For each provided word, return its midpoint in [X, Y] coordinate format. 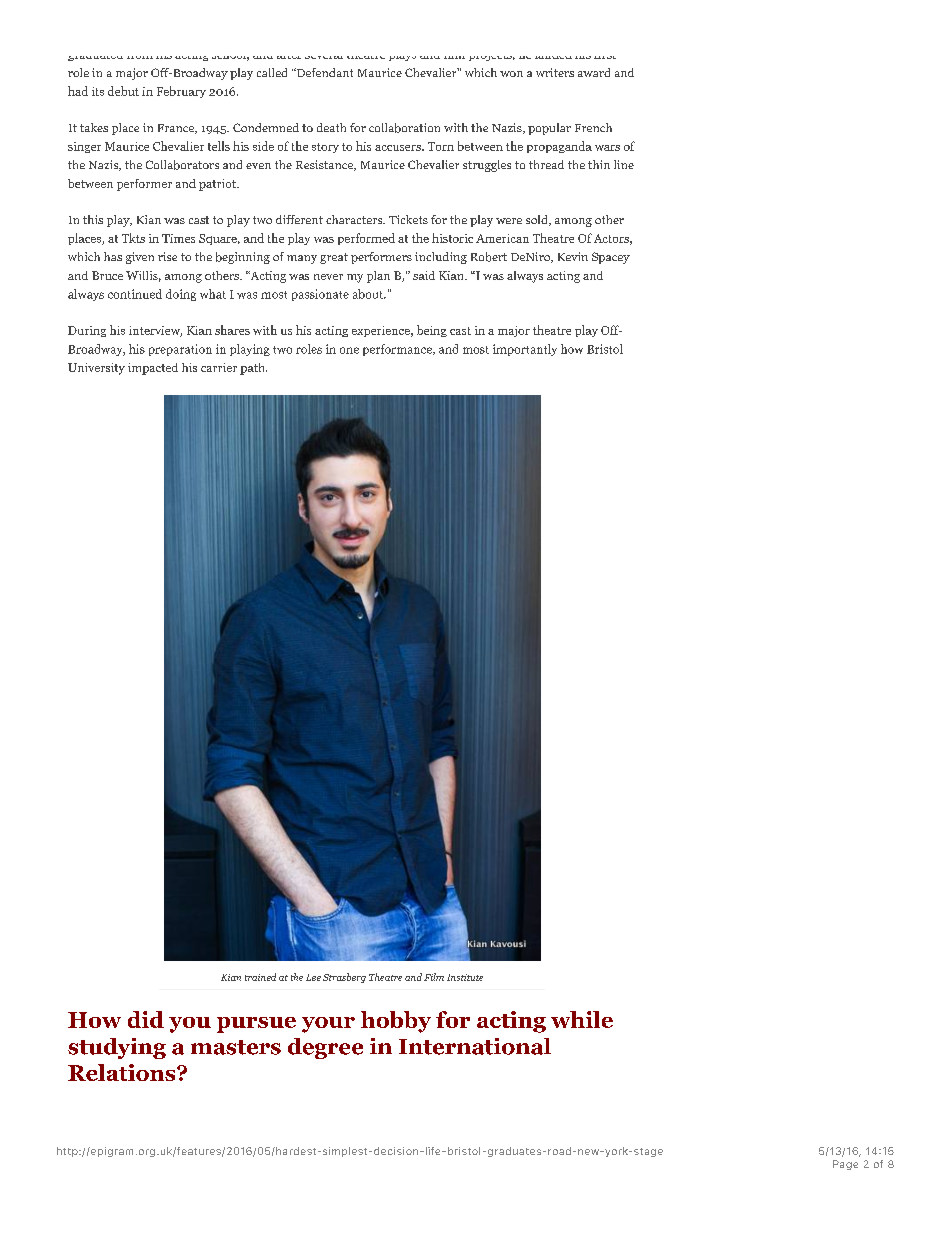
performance [398, 350]
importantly [525, 350]
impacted [153, 369]
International [475, 1046]
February [181, 92]
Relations [123, 1072]
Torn [441, 146]
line [624, 164]
